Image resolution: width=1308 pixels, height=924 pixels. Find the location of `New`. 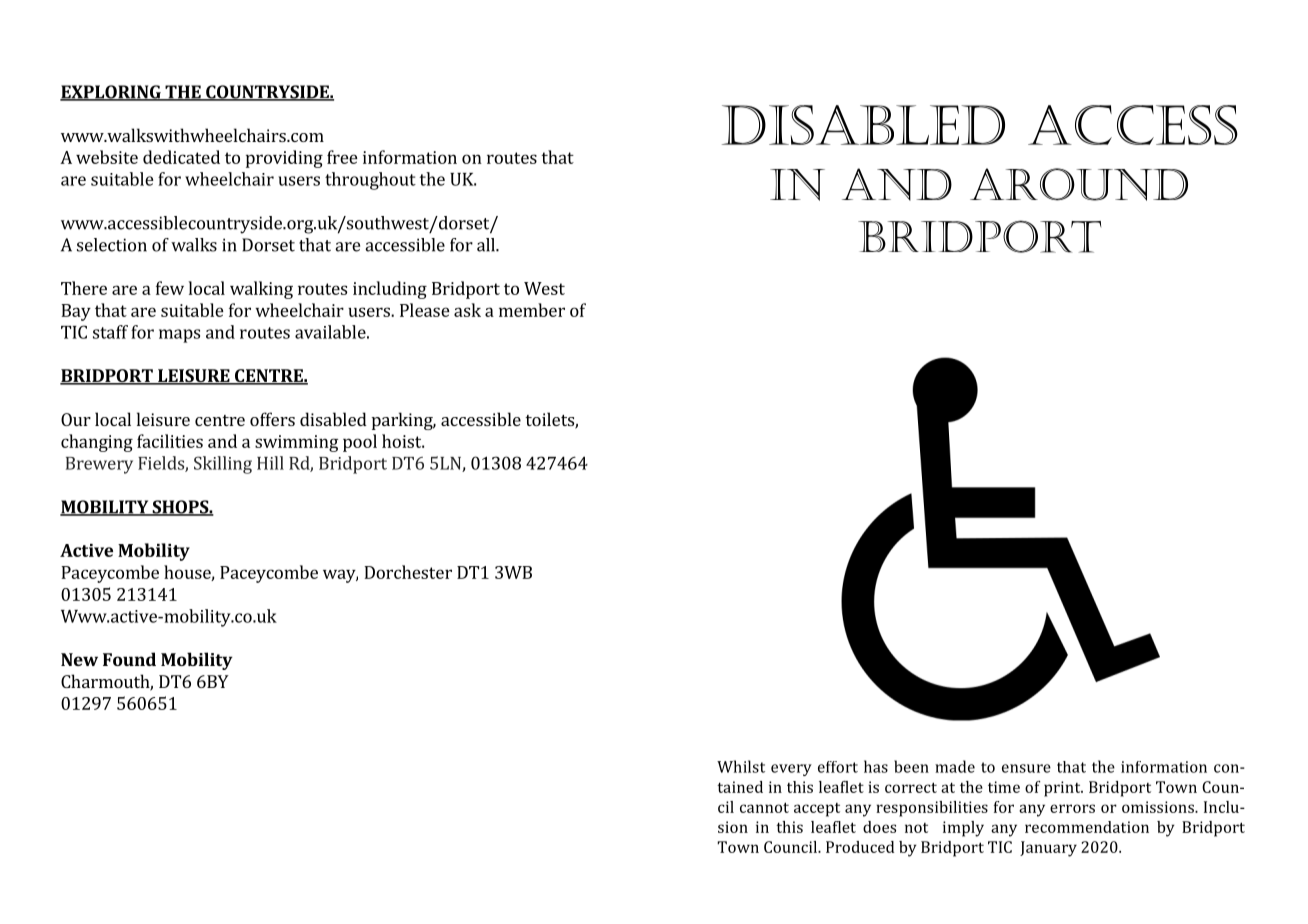

New is located at coordinates (79, 659).
